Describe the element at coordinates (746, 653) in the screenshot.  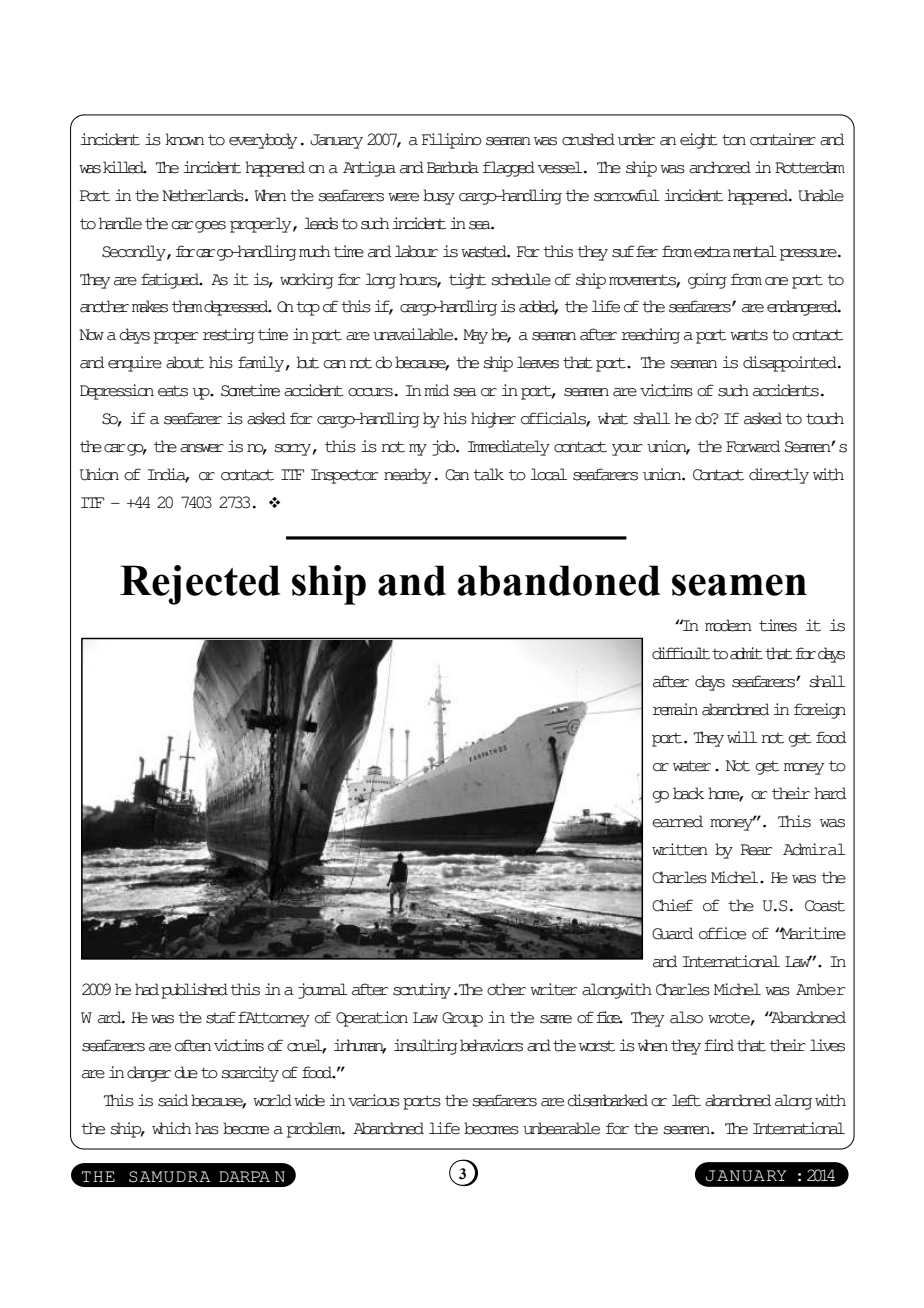
I see `admit` at that location.
